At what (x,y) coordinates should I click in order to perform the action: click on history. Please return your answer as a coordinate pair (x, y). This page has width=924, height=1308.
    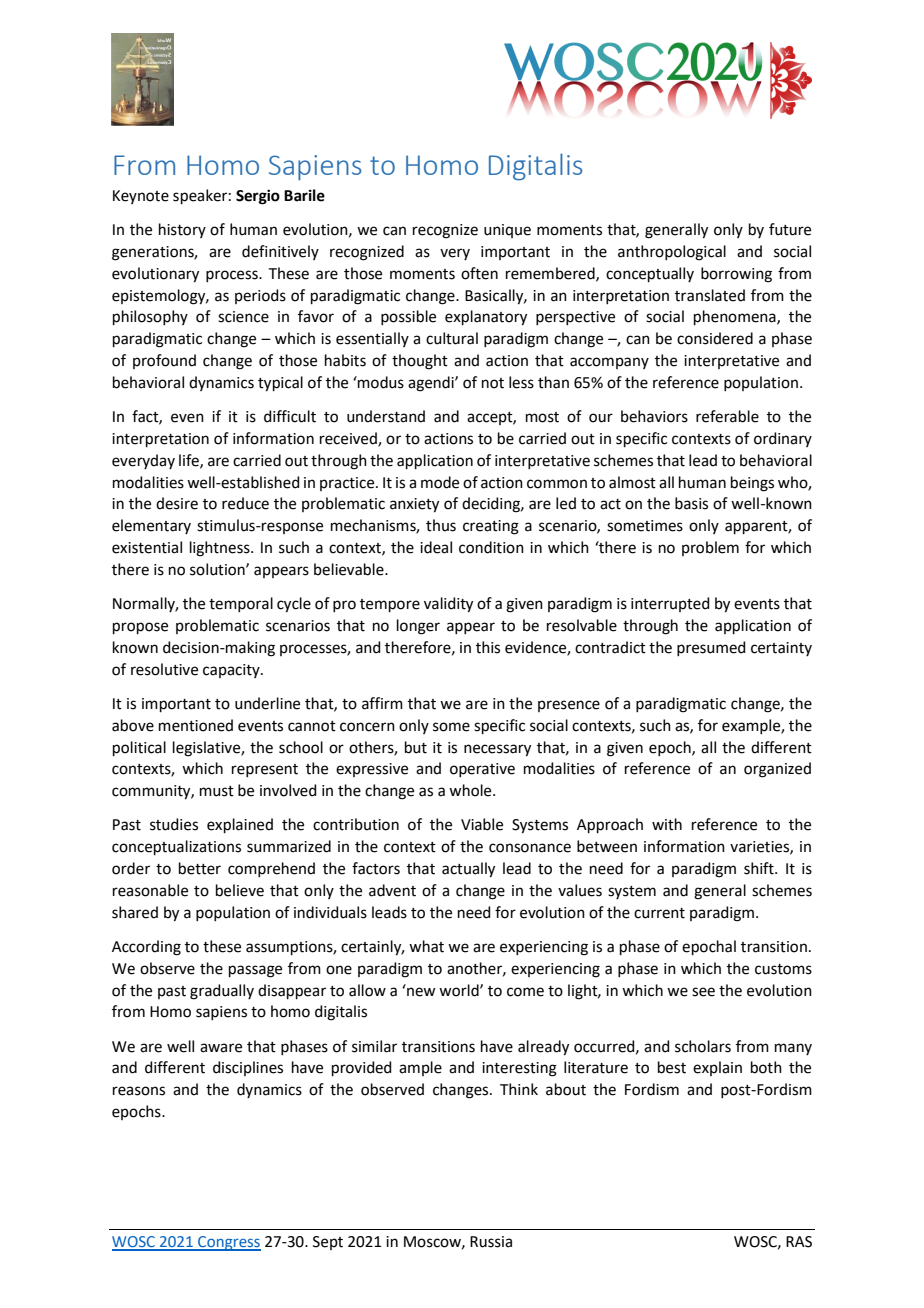
    Looking at the image, I should click on (182, 230).
